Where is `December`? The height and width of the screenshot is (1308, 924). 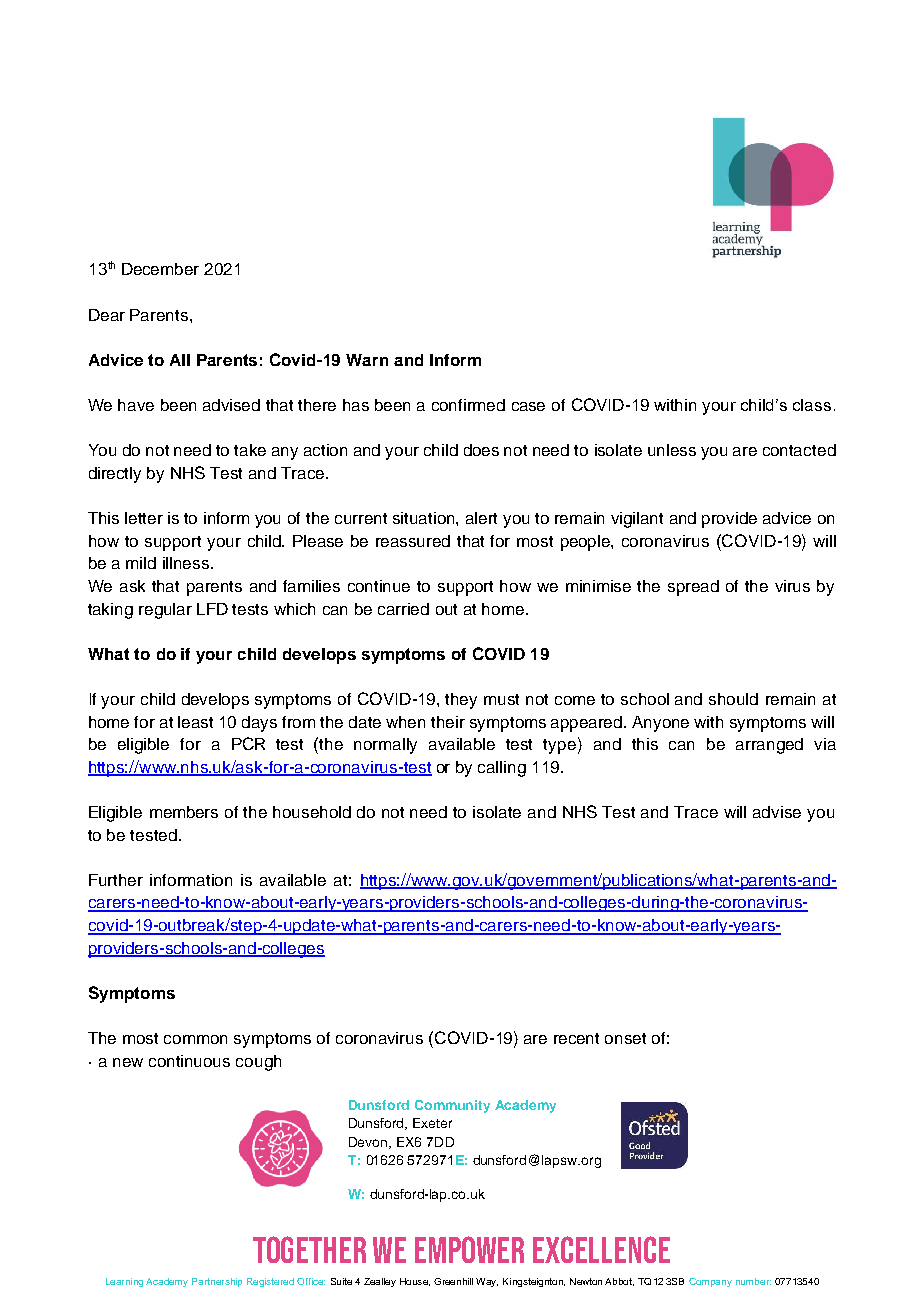
December is located at coordinates (160, 269).
